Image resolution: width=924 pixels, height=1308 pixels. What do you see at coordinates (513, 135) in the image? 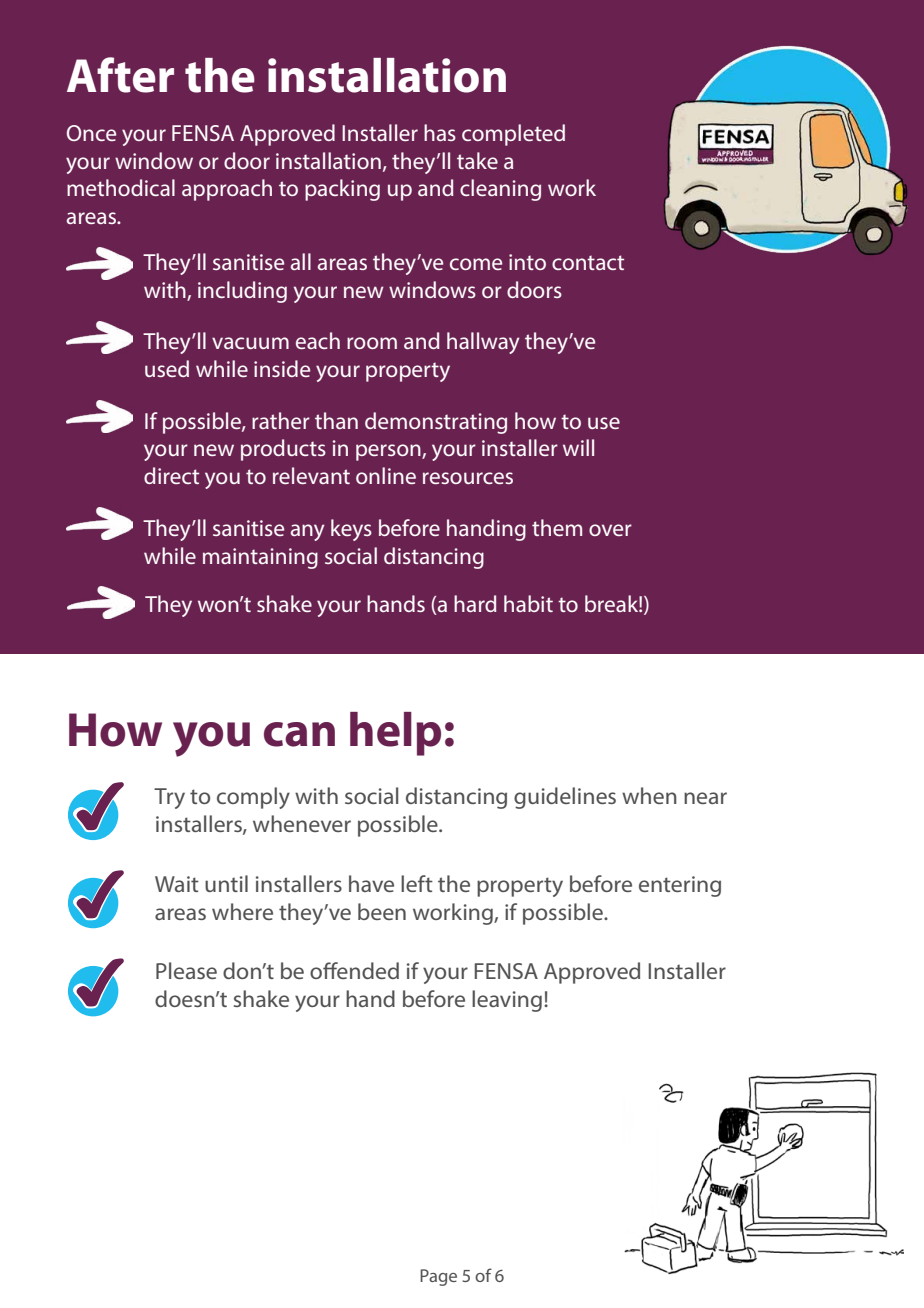
I see `completed` at bounding box center [513, 135].
